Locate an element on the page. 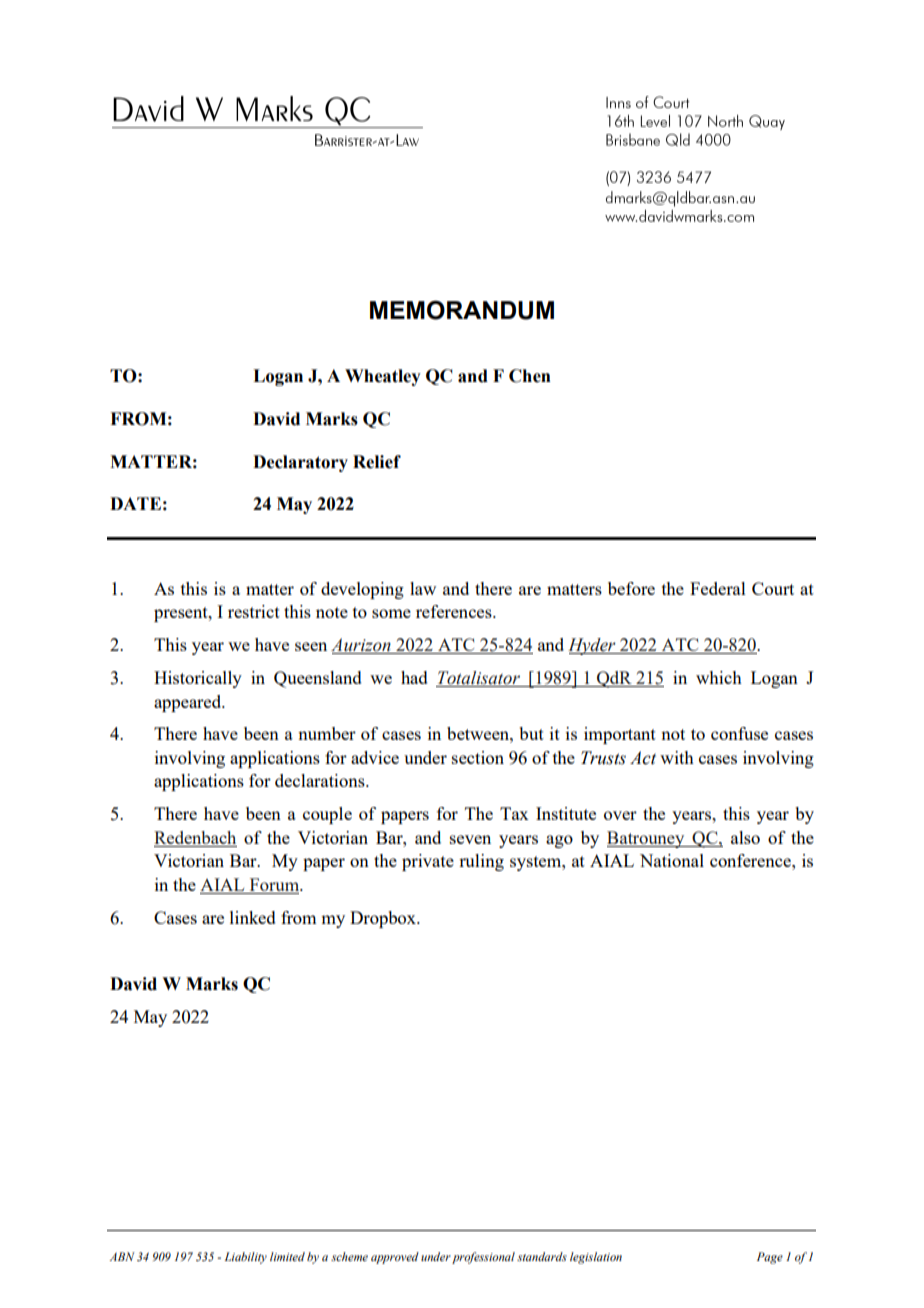  professional is located at coordinates (483, 1258).
